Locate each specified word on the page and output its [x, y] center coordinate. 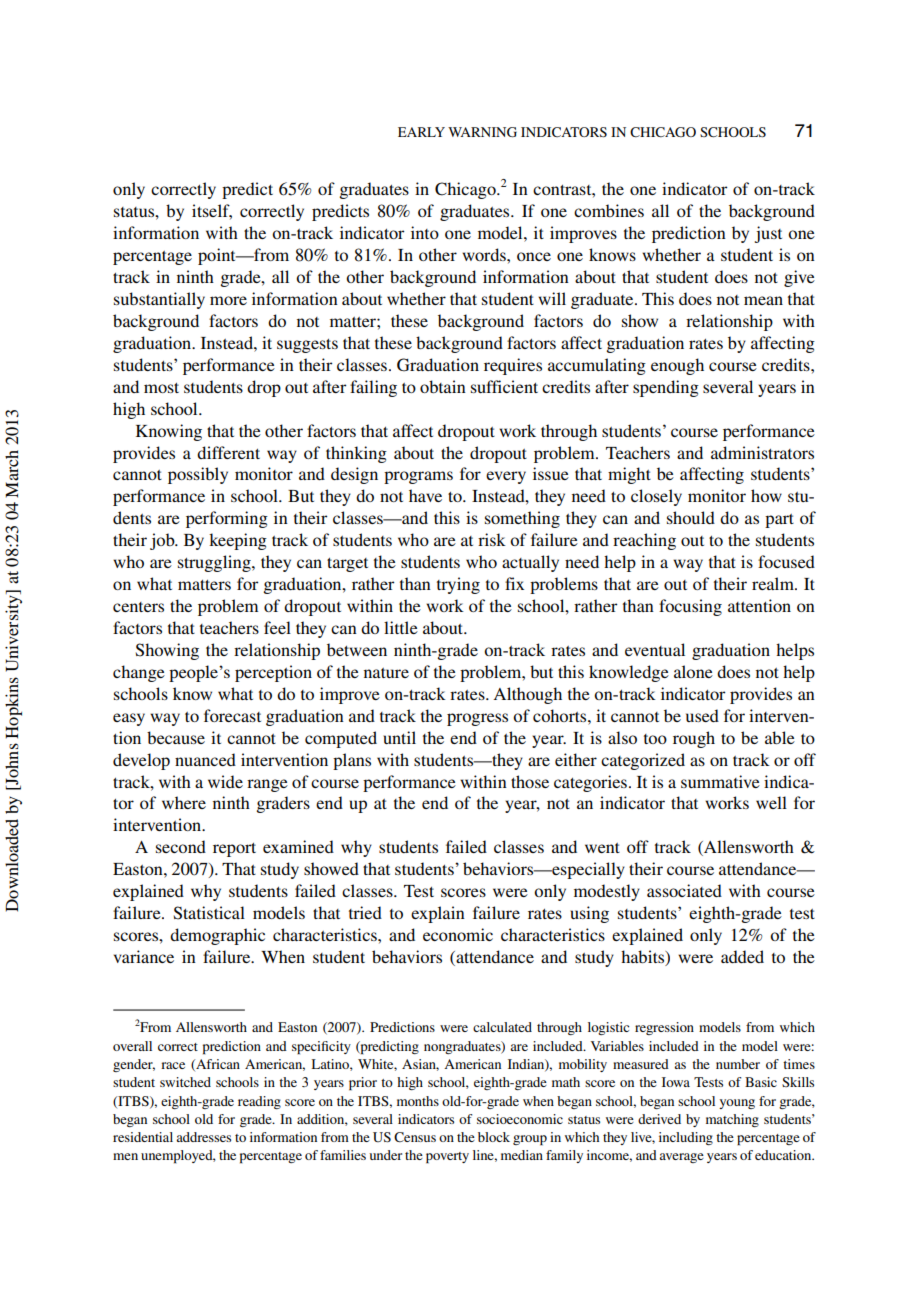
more [228, 300]
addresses [203, 1137]
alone [693, 671]
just [768, 234]
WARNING [482, 132]
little [401, 627]
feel [277, 627]
